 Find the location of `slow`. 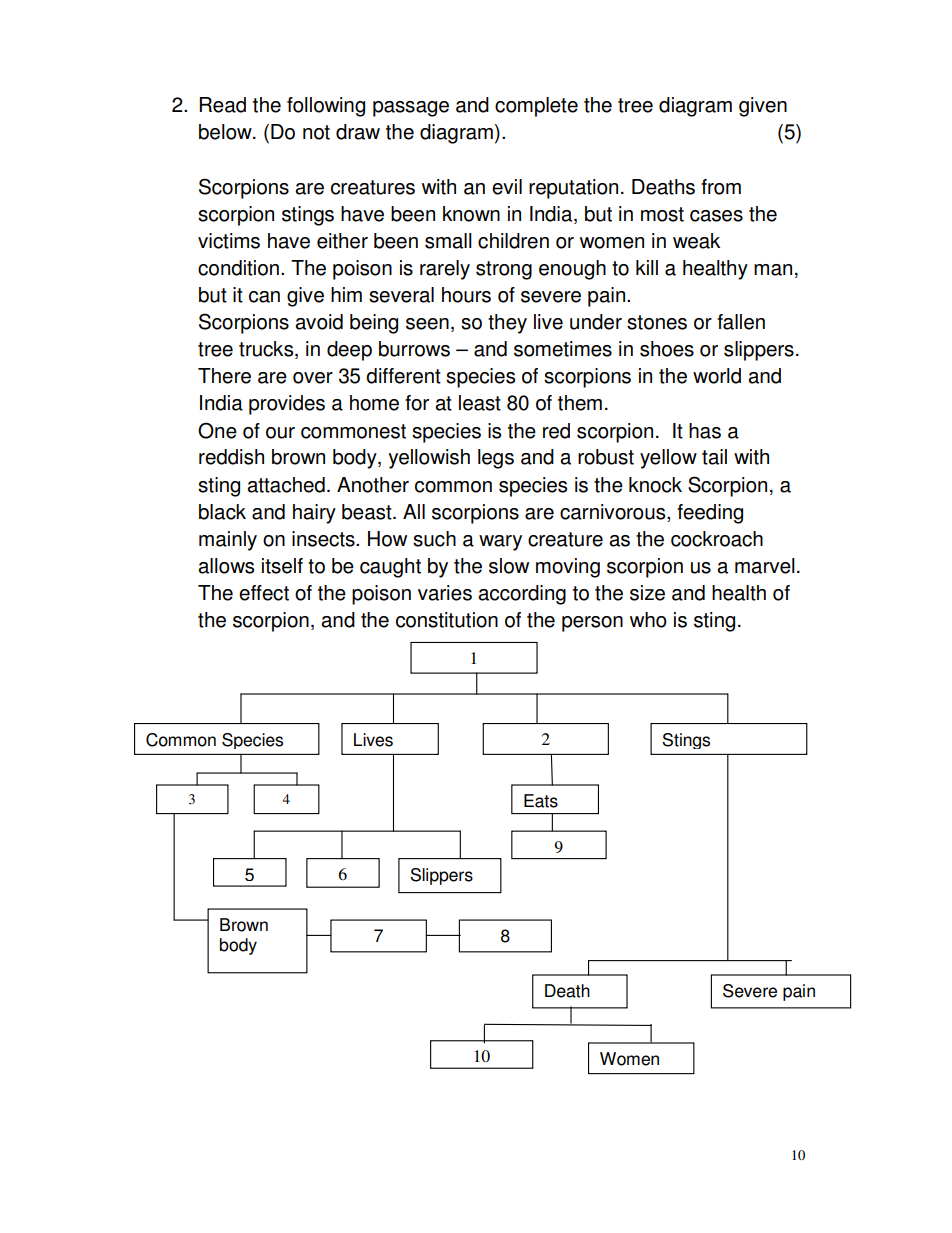

slow is located at coordinates (509, 566).
